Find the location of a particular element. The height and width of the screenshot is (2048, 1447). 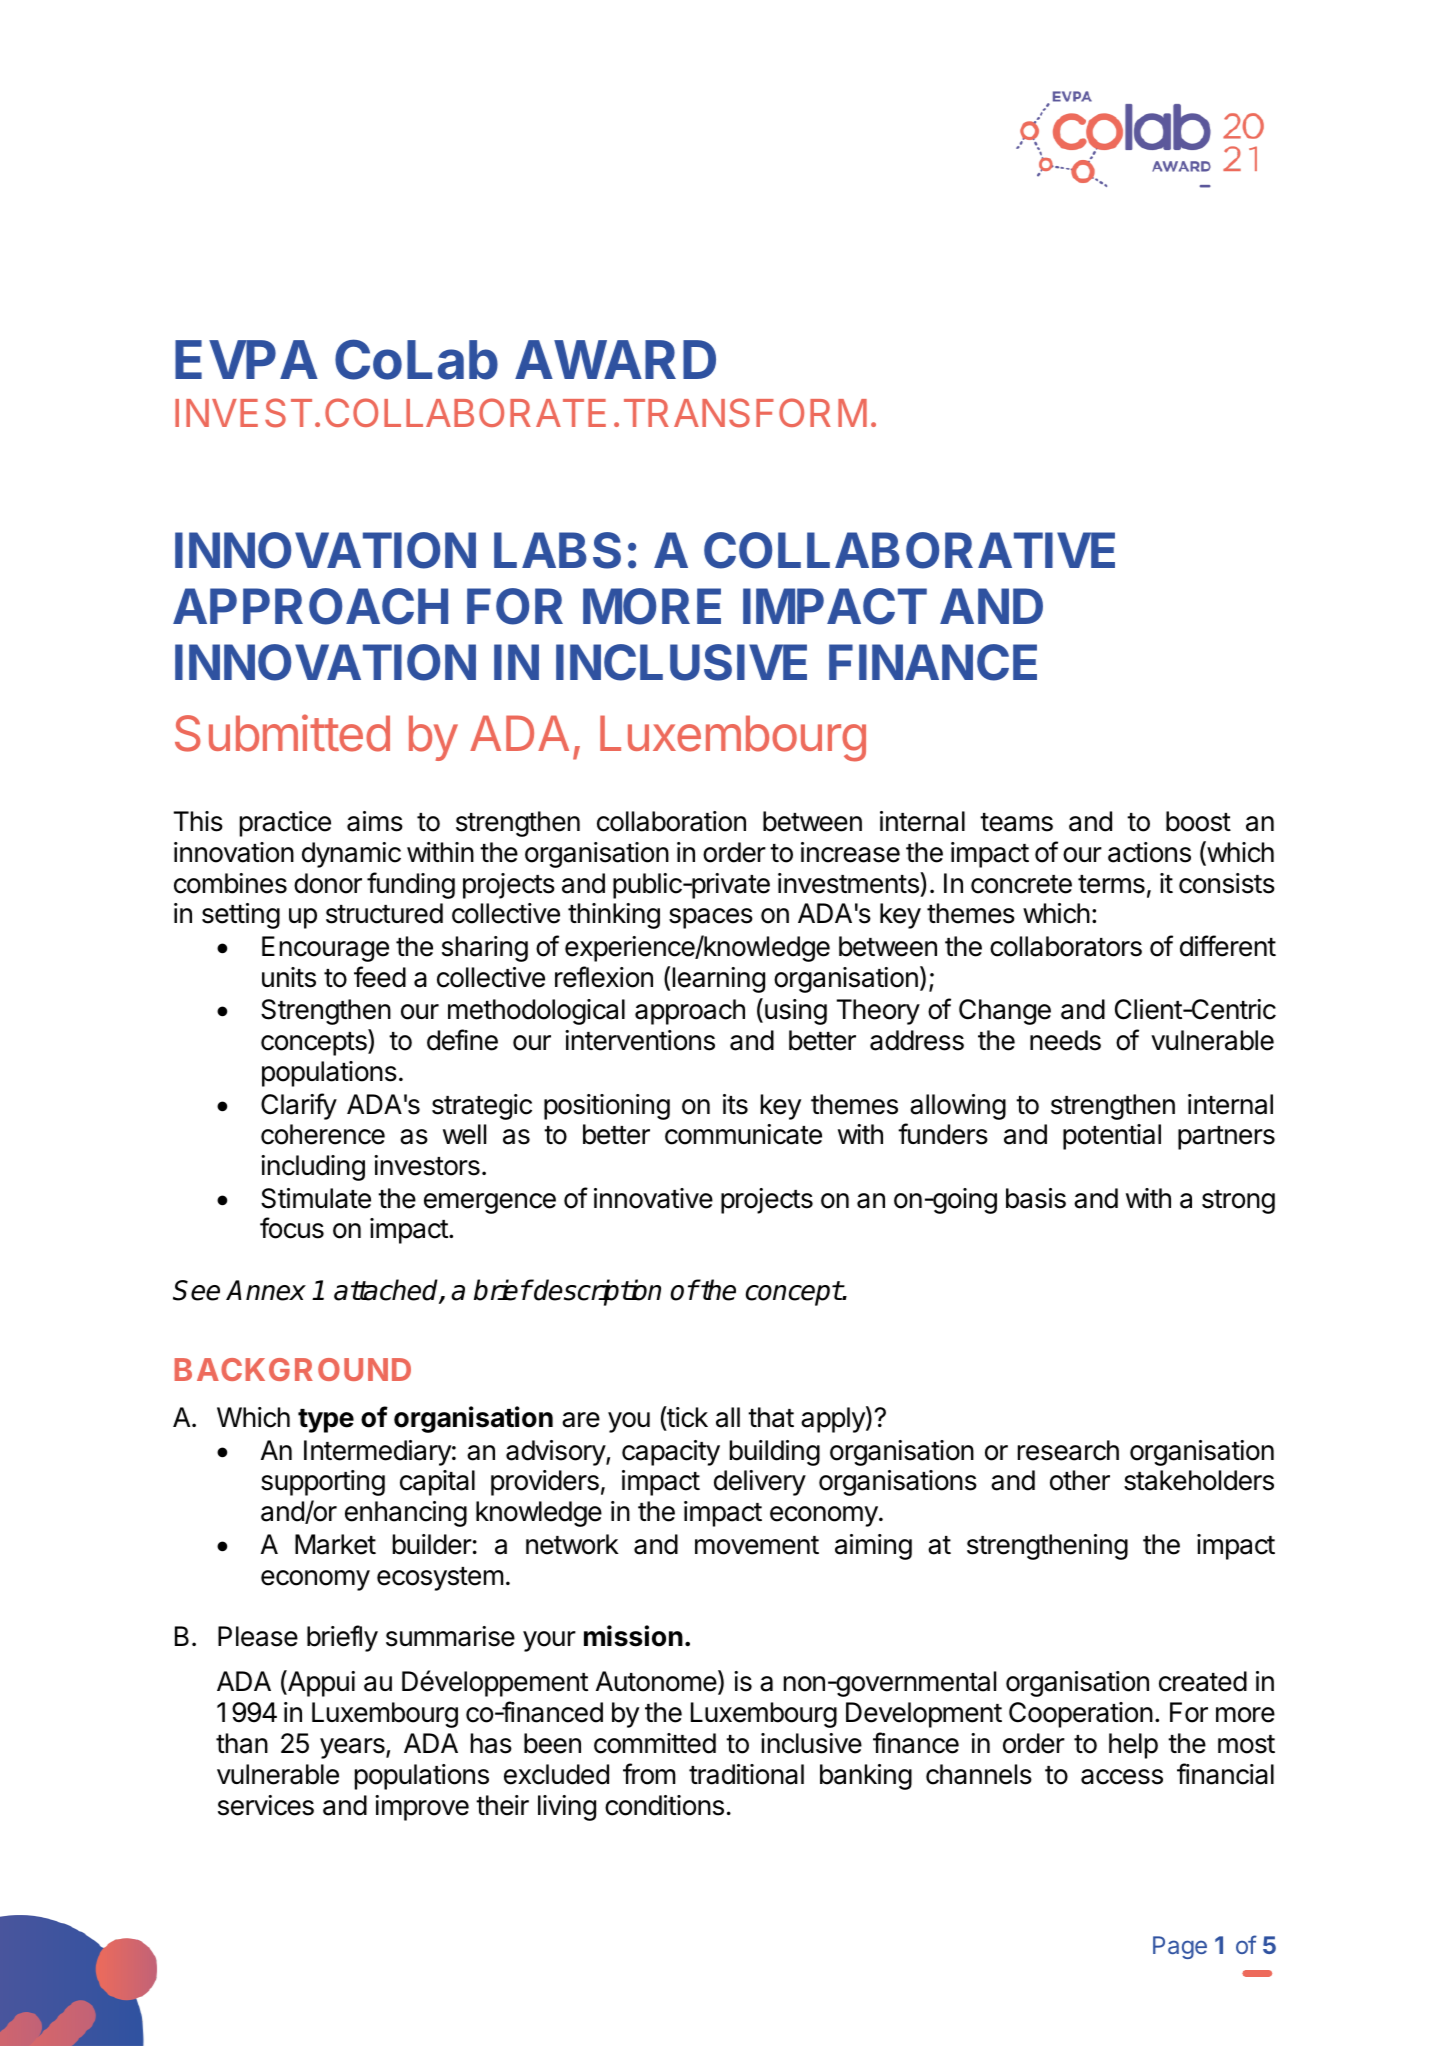

COLLABORATIVE is located at coordinates (909, 550).
